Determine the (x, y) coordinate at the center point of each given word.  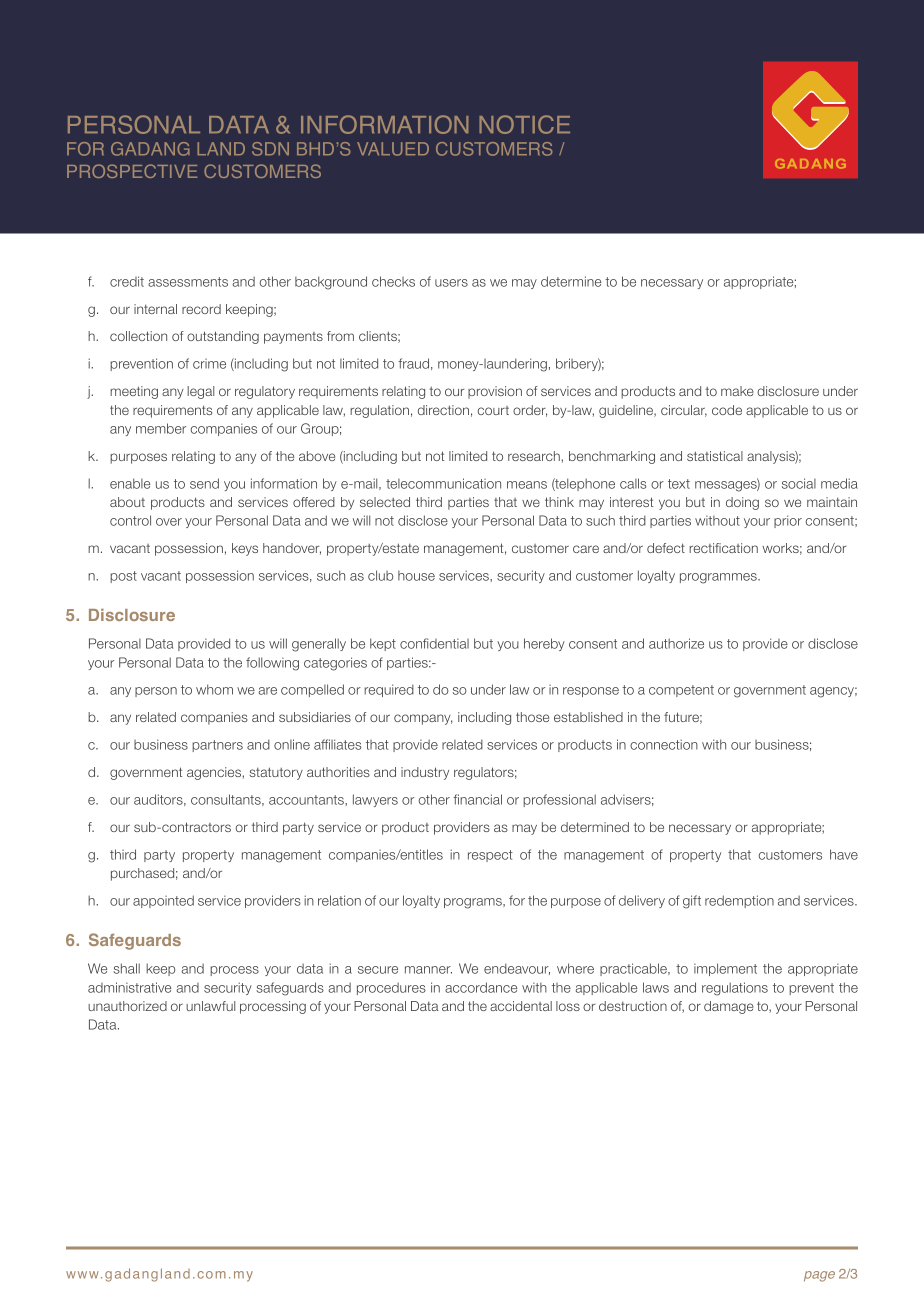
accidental (521, 1006)
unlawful (210, 1006)
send (204, 483)
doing (742, 503)
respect (490, 856)
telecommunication (443, 483)
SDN (270, 149)
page (819, 1276)
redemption (739, 901)
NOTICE (524, 124)
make (737, 391)
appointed (163, 901)
